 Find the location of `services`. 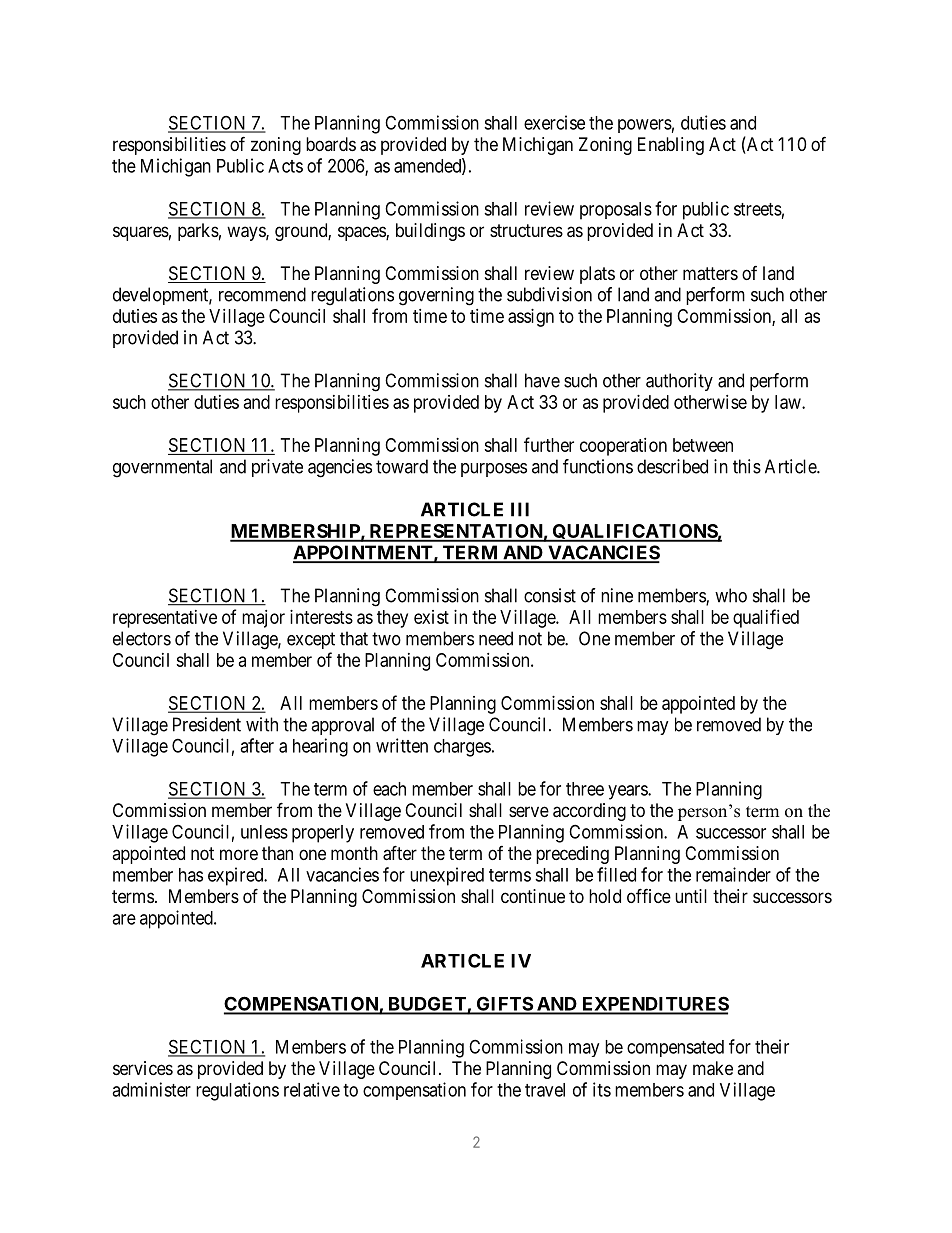

services is located at coordinates (143, 1068).
